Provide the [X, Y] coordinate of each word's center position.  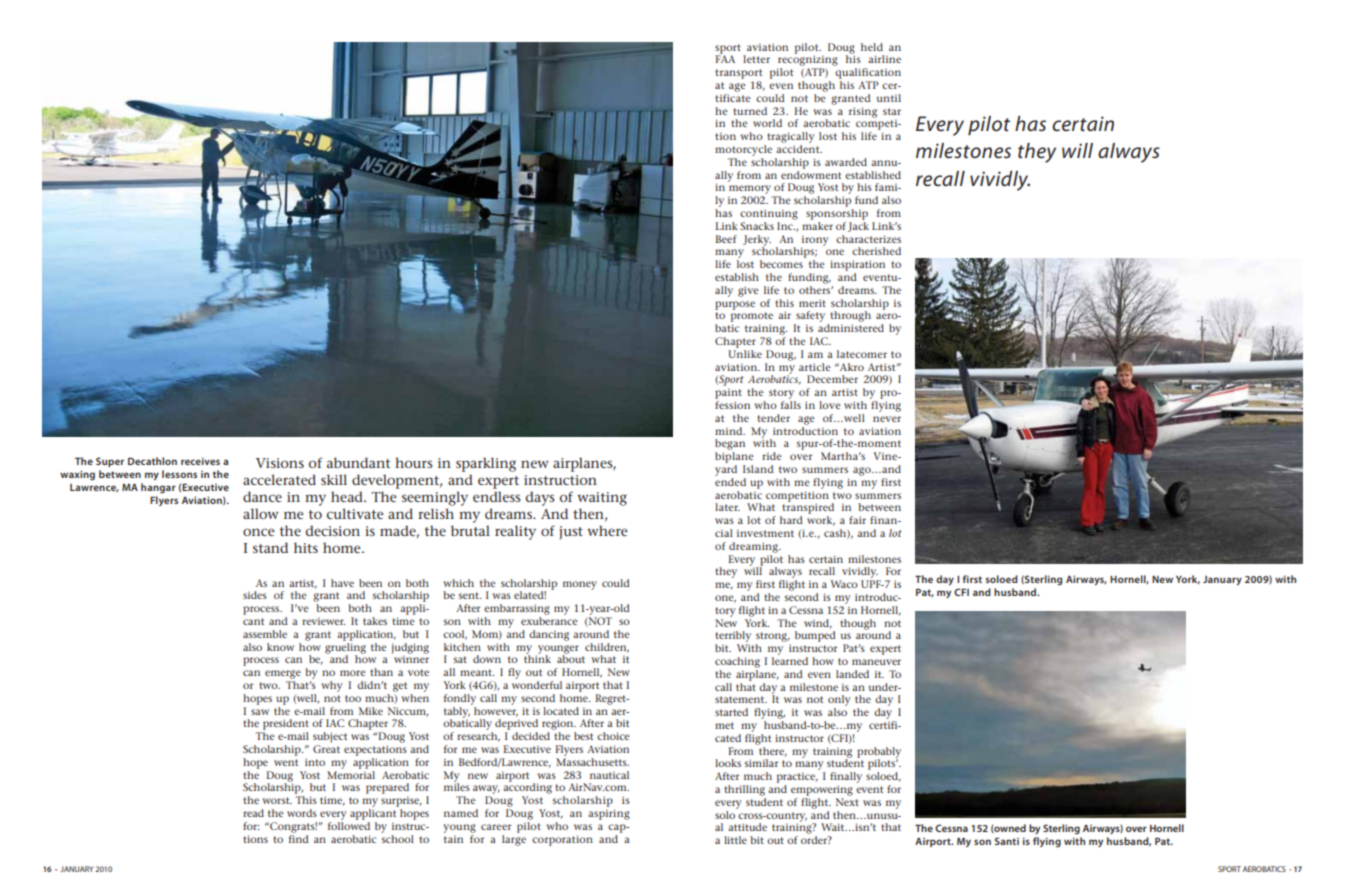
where [607, 530]
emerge [283, 674]
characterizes [868, 239]
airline [884, 59]
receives [200, 461]
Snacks [757, 226]
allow [261, 513]
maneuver [876, 662]
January [1222, 580]
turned [750, 111]
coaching [737, 662]
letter [756, 59]
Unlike [745, 354]
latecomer [862, 354]
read [253, 813]
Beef [726, 239]
